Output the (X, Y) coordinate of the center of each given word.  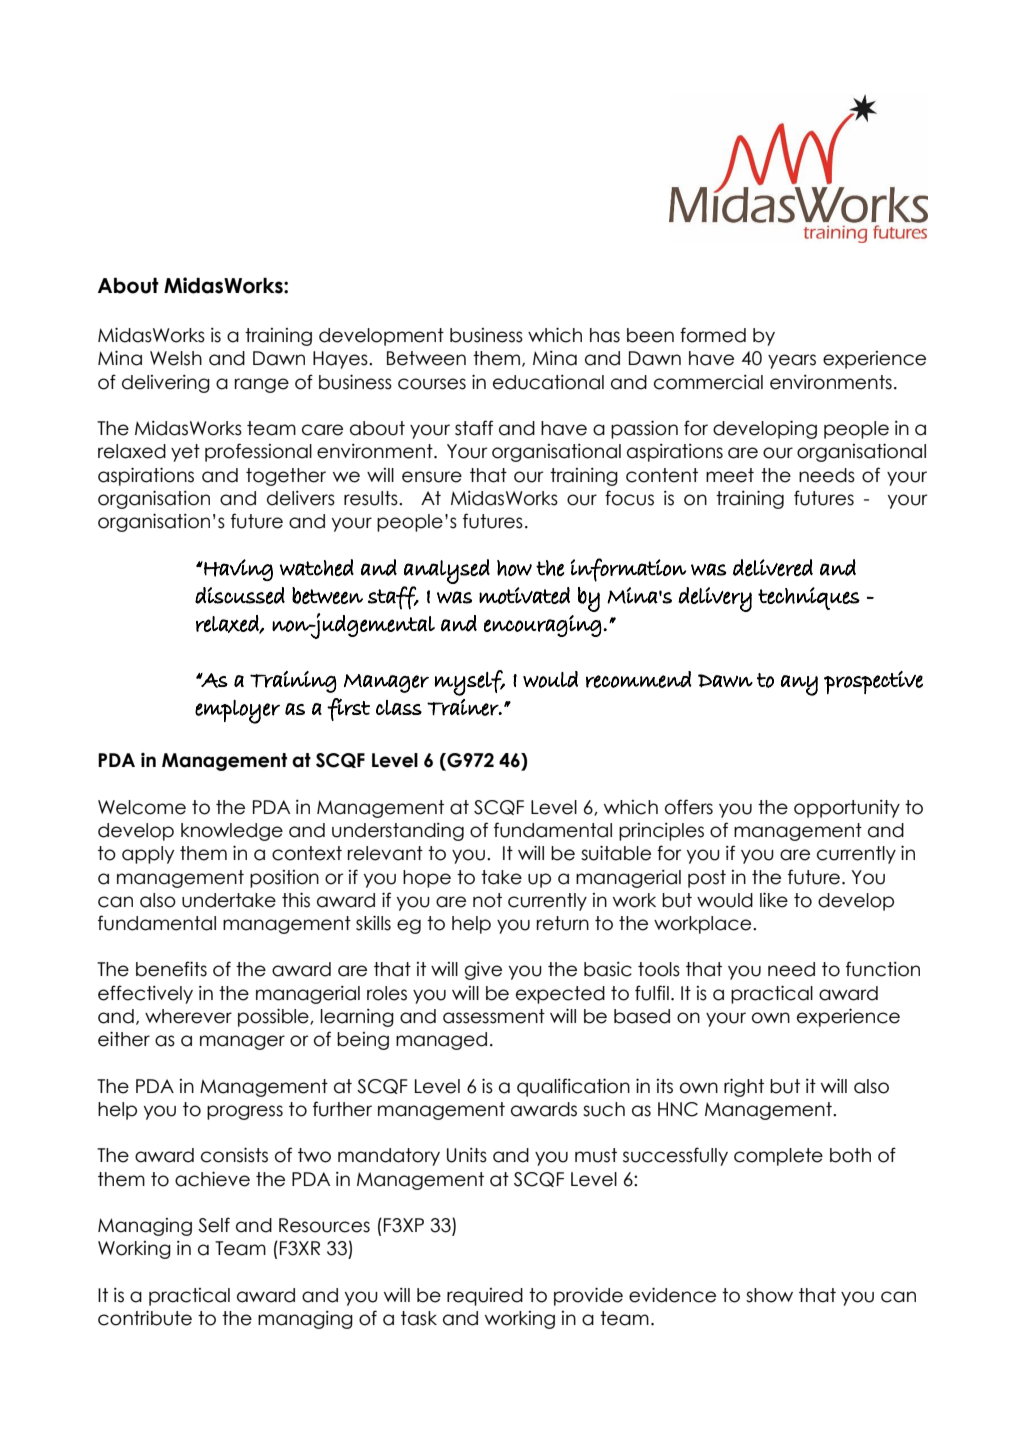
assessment (494, 1016)
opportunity (847, 809)
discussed (240, 595)
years (792, 361)
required (485, 1297)
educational (548, 382)
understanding (398, 832)
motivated (524, 595)
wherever (188, 1016)
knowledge (232, 832)
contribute (145, 1318)
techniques (809, 598)
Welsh (176, 358)
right (744, 1087)
